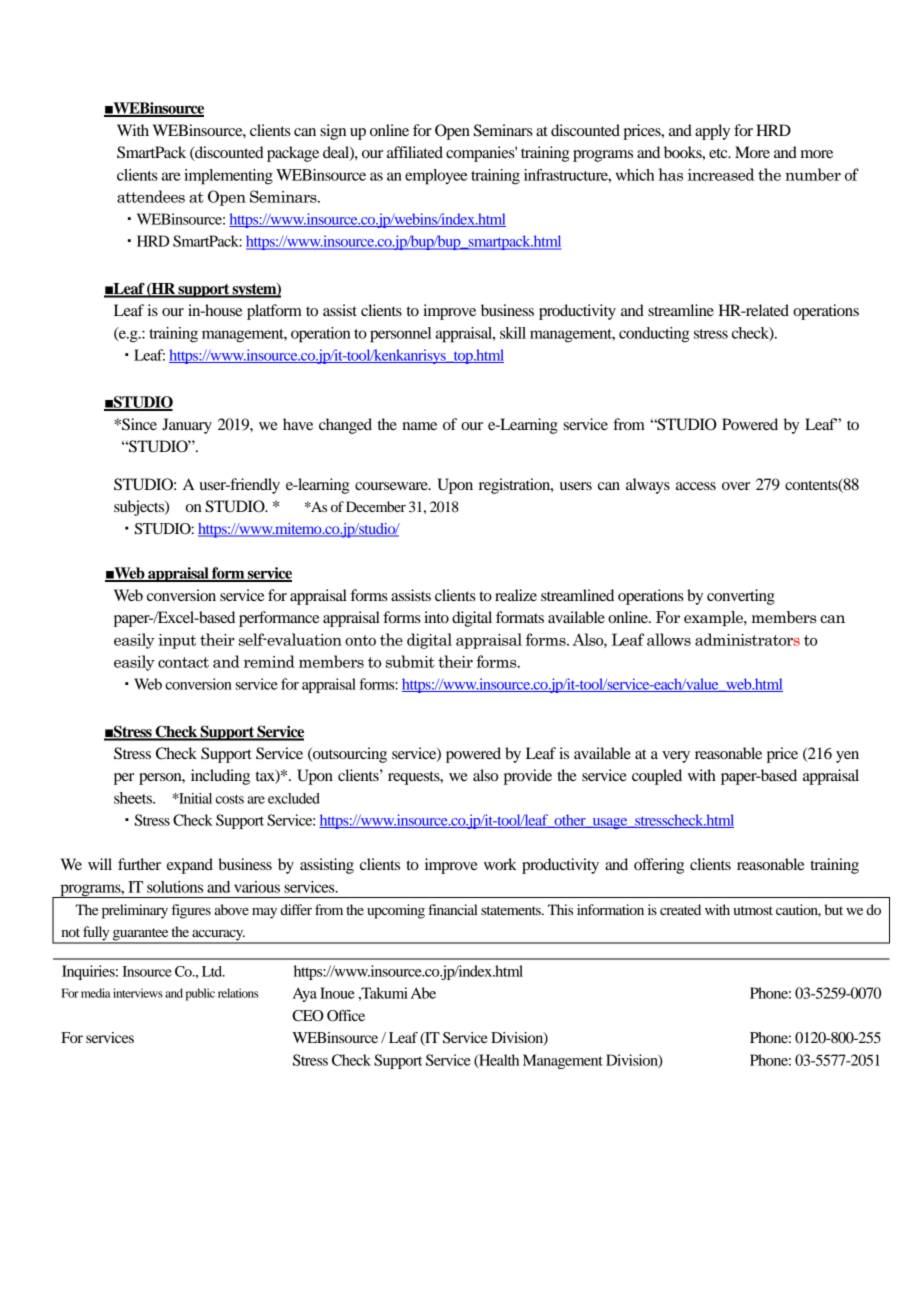 The image size is (924, 1308). I want to click on name, so click(420, 426).
